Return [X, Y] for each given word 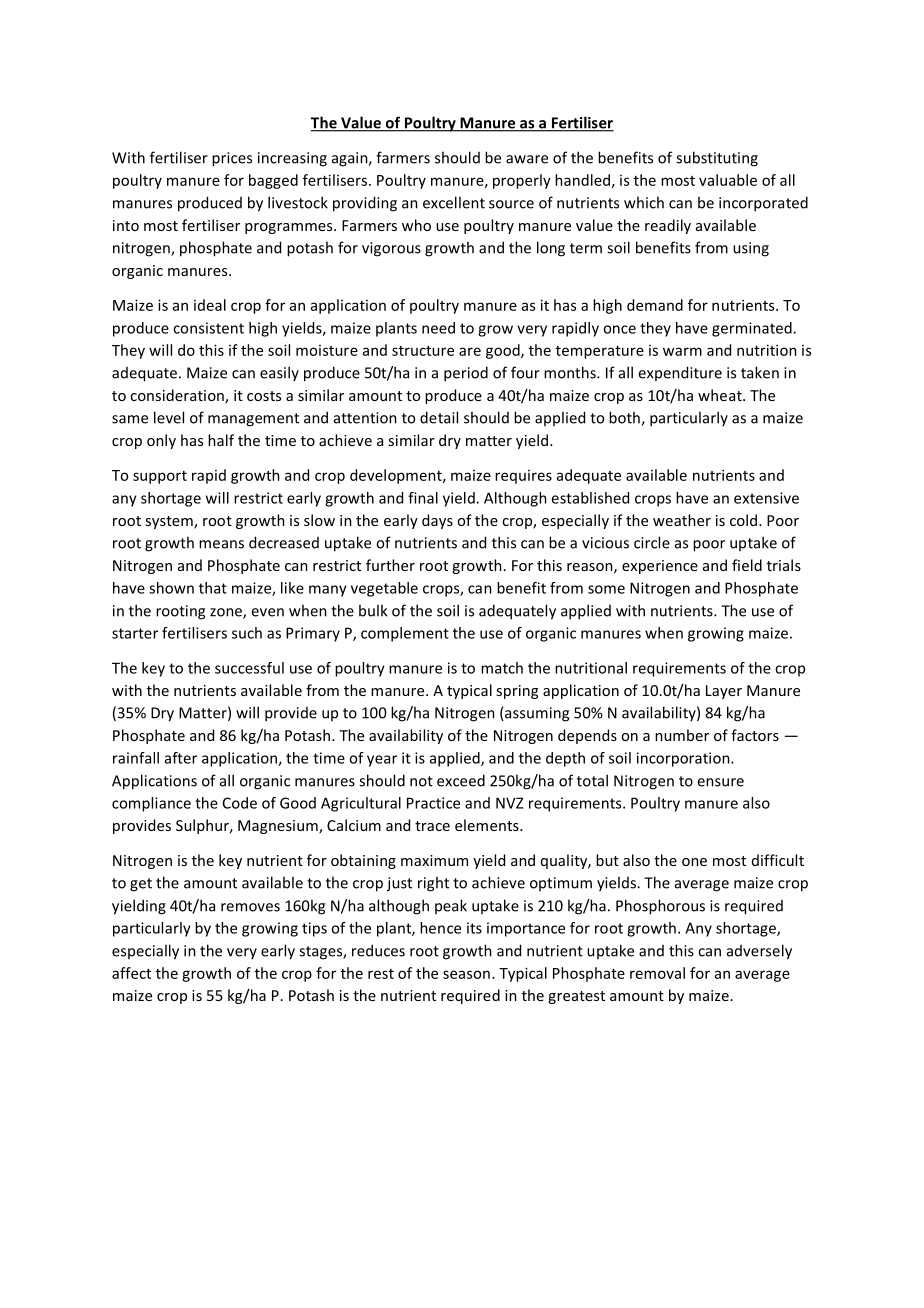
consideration [178, 396]
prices [232, 159]
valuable [728, 180]
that [213, 588]
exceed [461, 780]
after [181, 758]
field [747, 565]
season [466, 974]
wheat [721, 395]
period [466, 374]
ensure [720, 782]
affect [131, 973]
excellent [454, 202]
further [390, 565]
